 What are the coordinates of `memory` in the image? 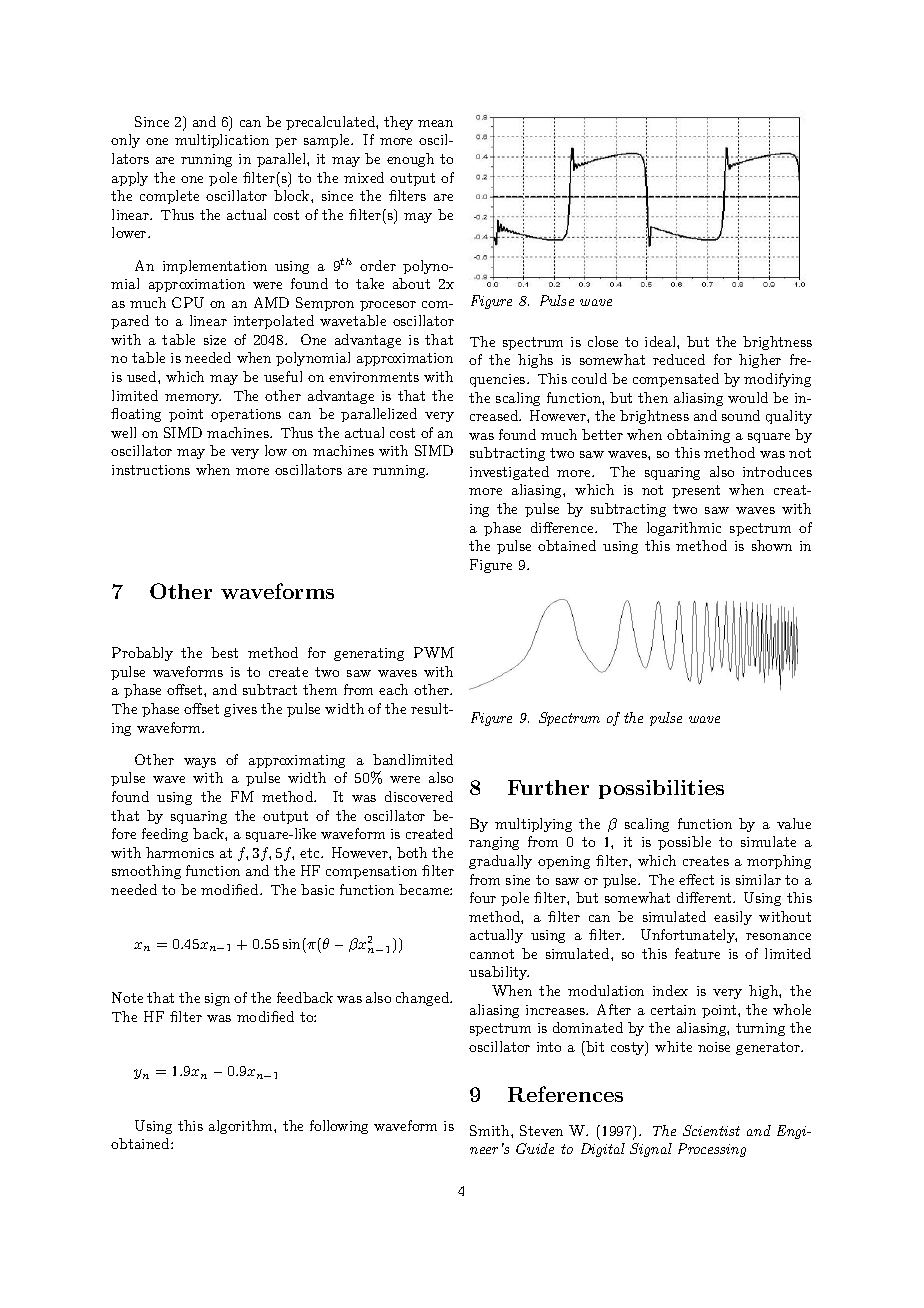 It's located at (193, 399).
